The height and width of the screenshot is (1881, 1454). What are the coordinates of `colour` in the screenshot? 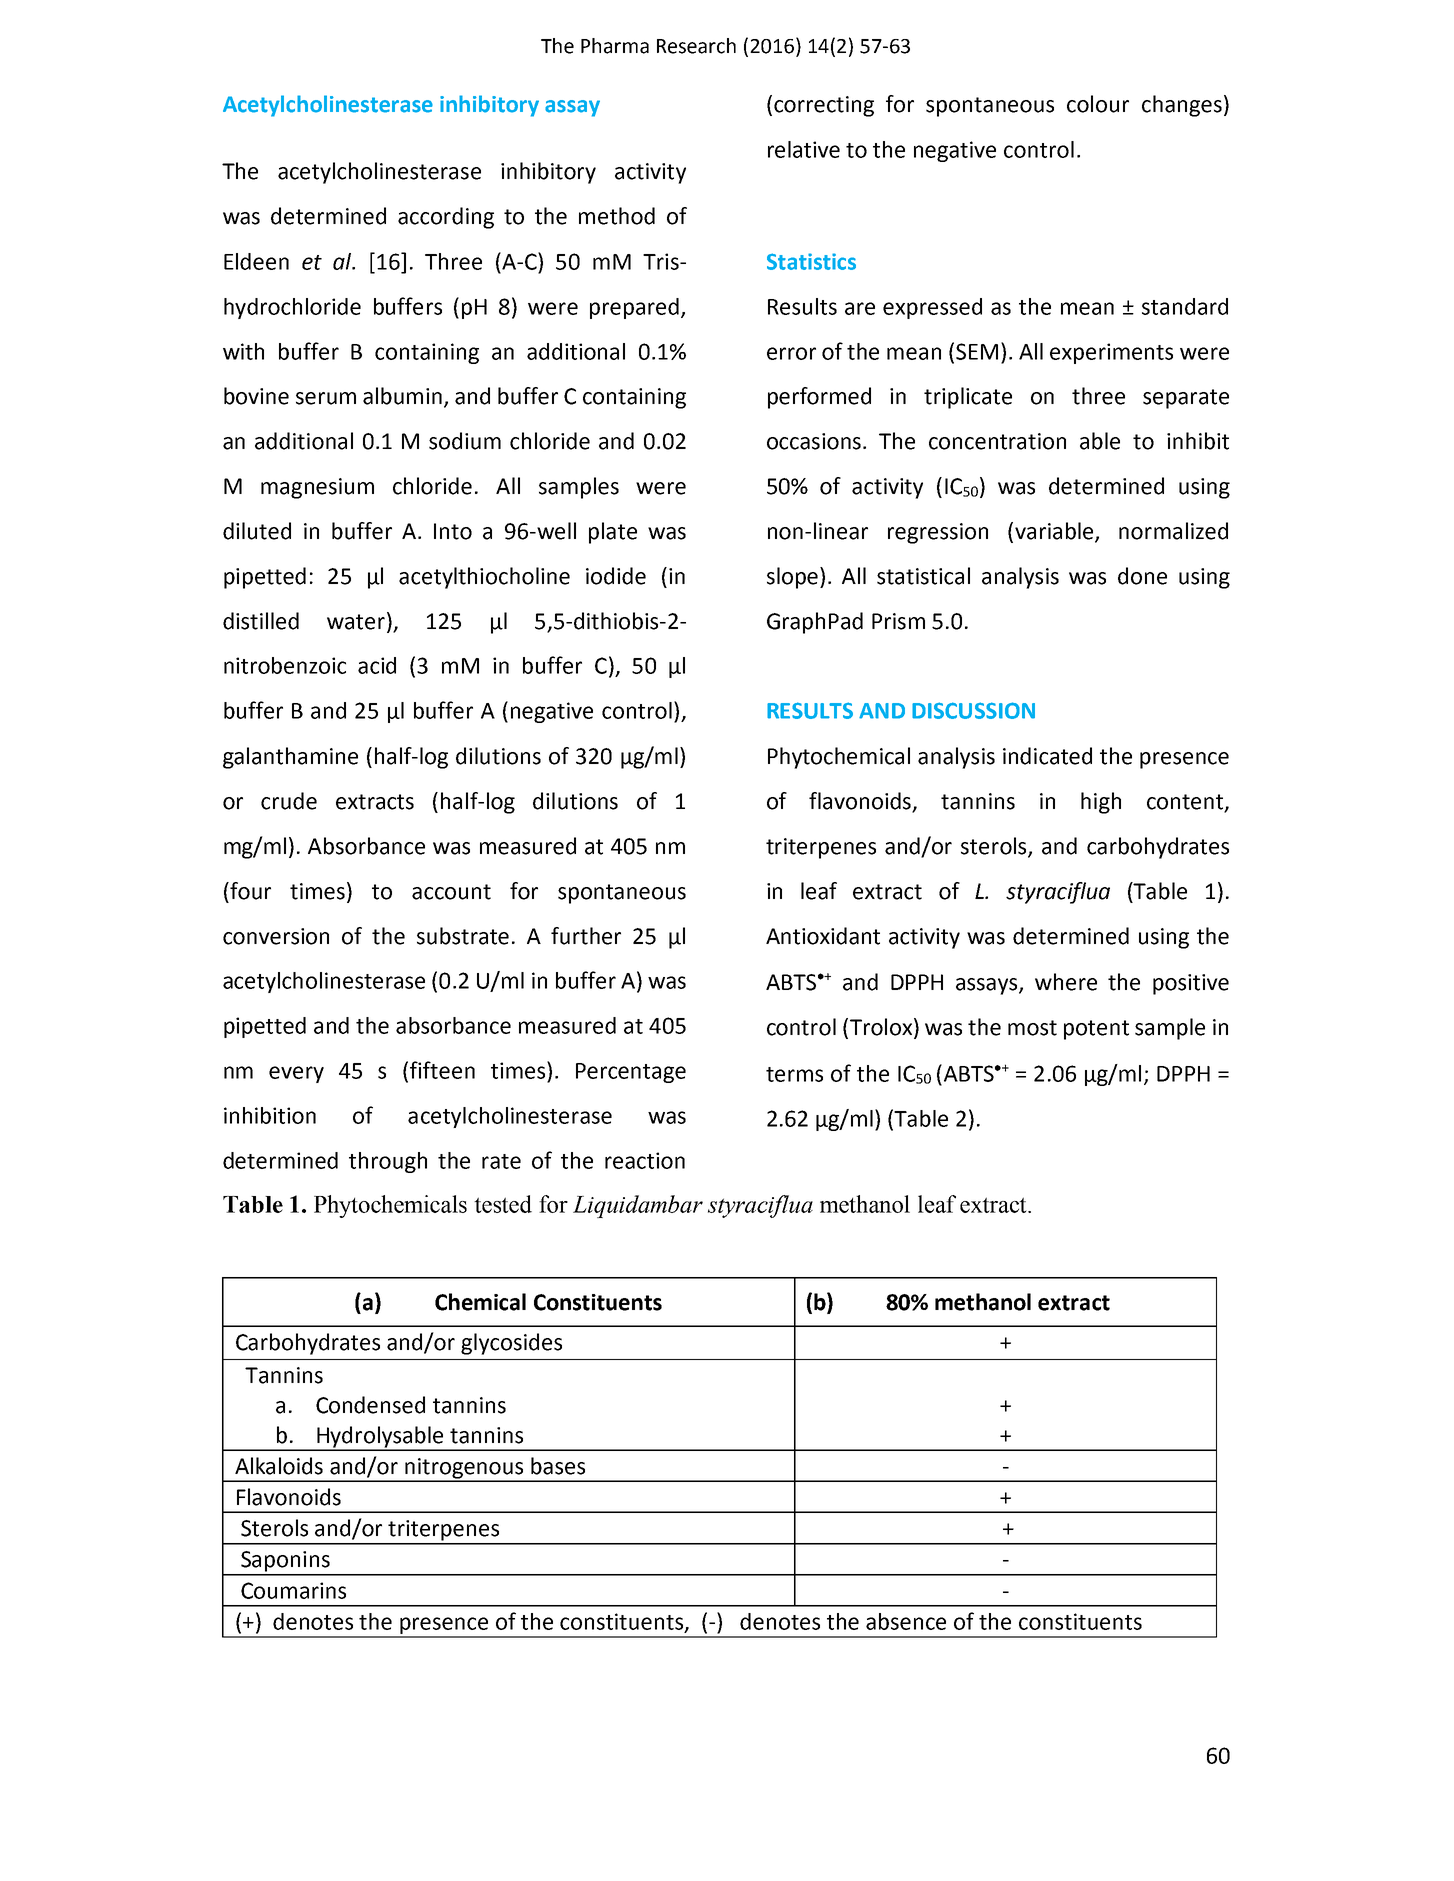 It's located at (1098, 104).
